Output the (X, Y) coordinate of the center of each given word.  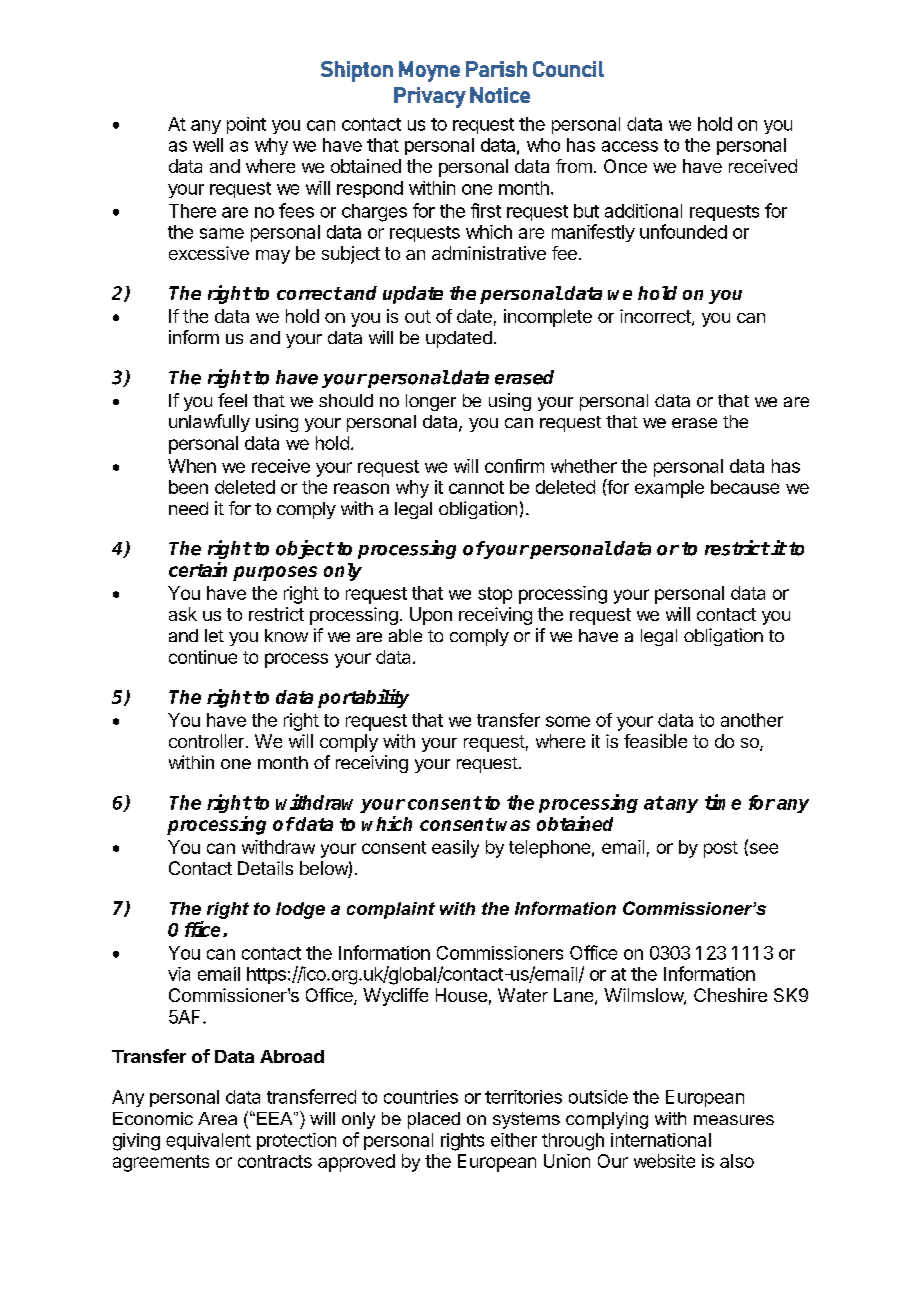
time (723, 802)
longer (431, 402)
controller (206, 741)
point (246, 125)
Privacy (430, 97)
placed (434, 1120)
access (630, 146)
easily (455, 849)
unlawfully (209, 423)
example (669, 489)
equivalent (208, 1141)
